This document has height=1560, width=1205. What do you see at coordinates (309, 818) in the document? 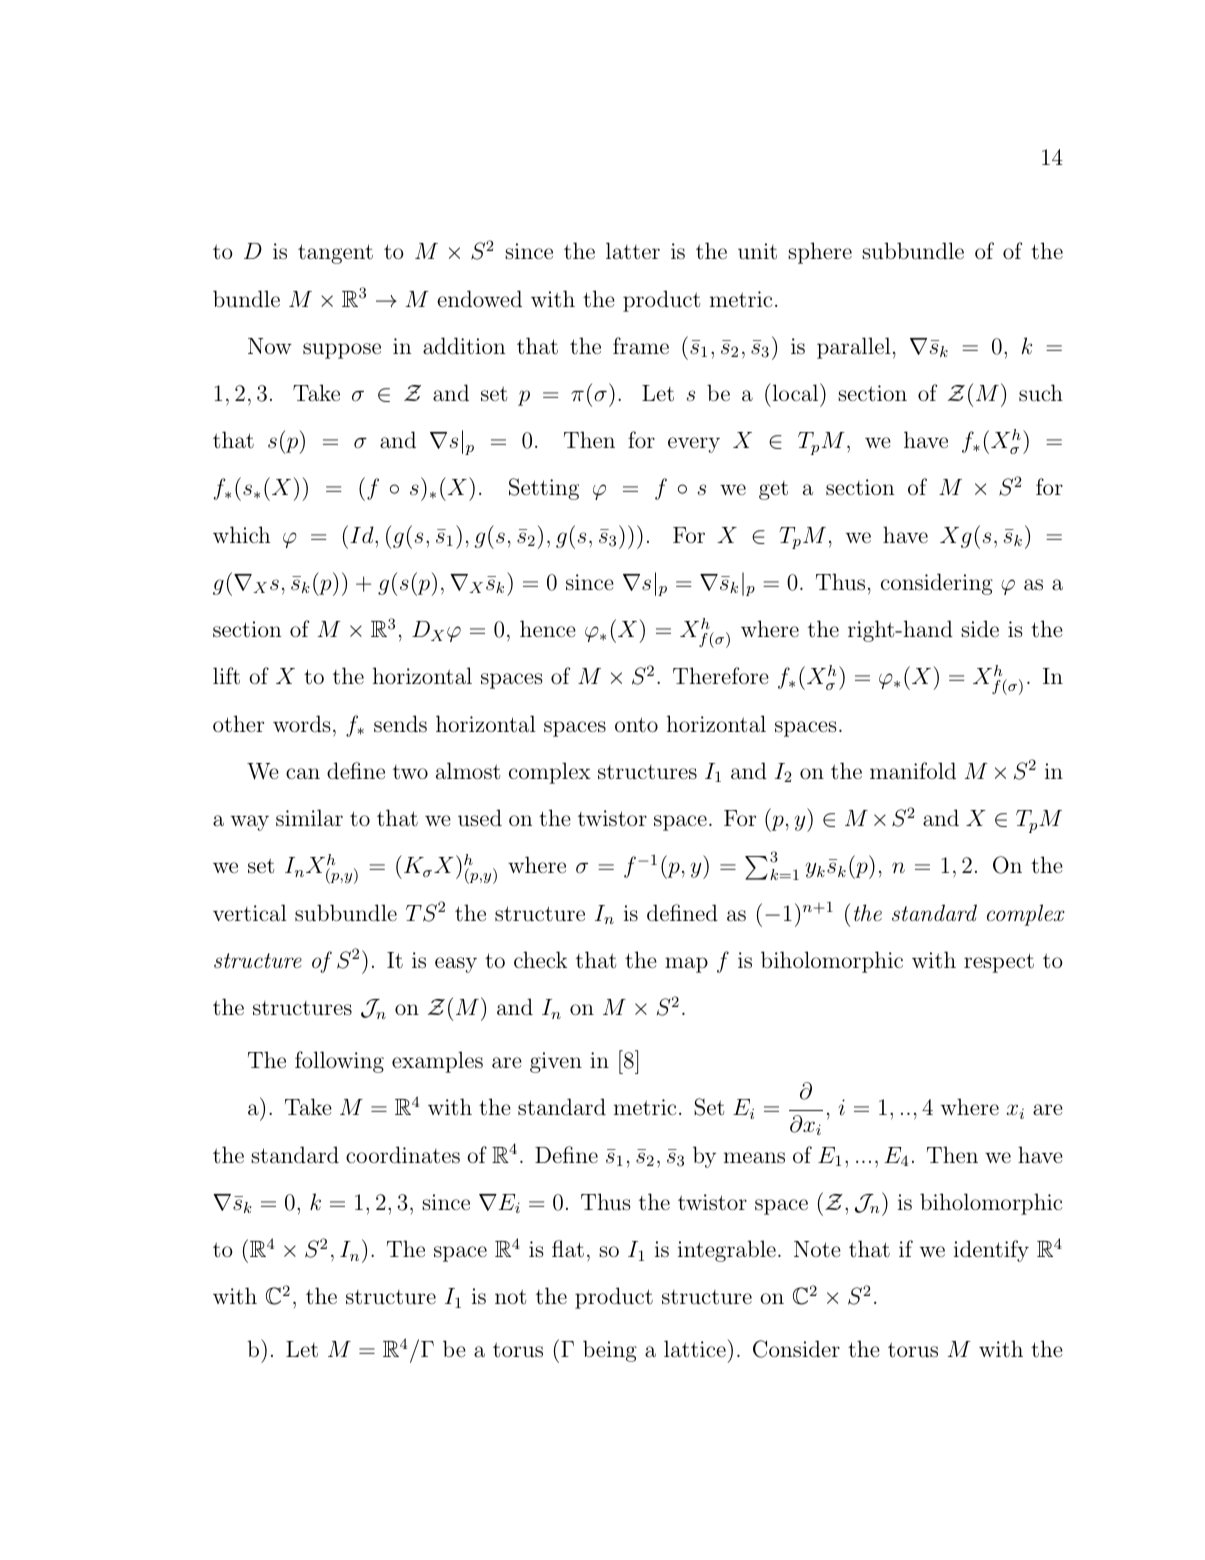
I see `similar` at bounding box center [309, 818].
